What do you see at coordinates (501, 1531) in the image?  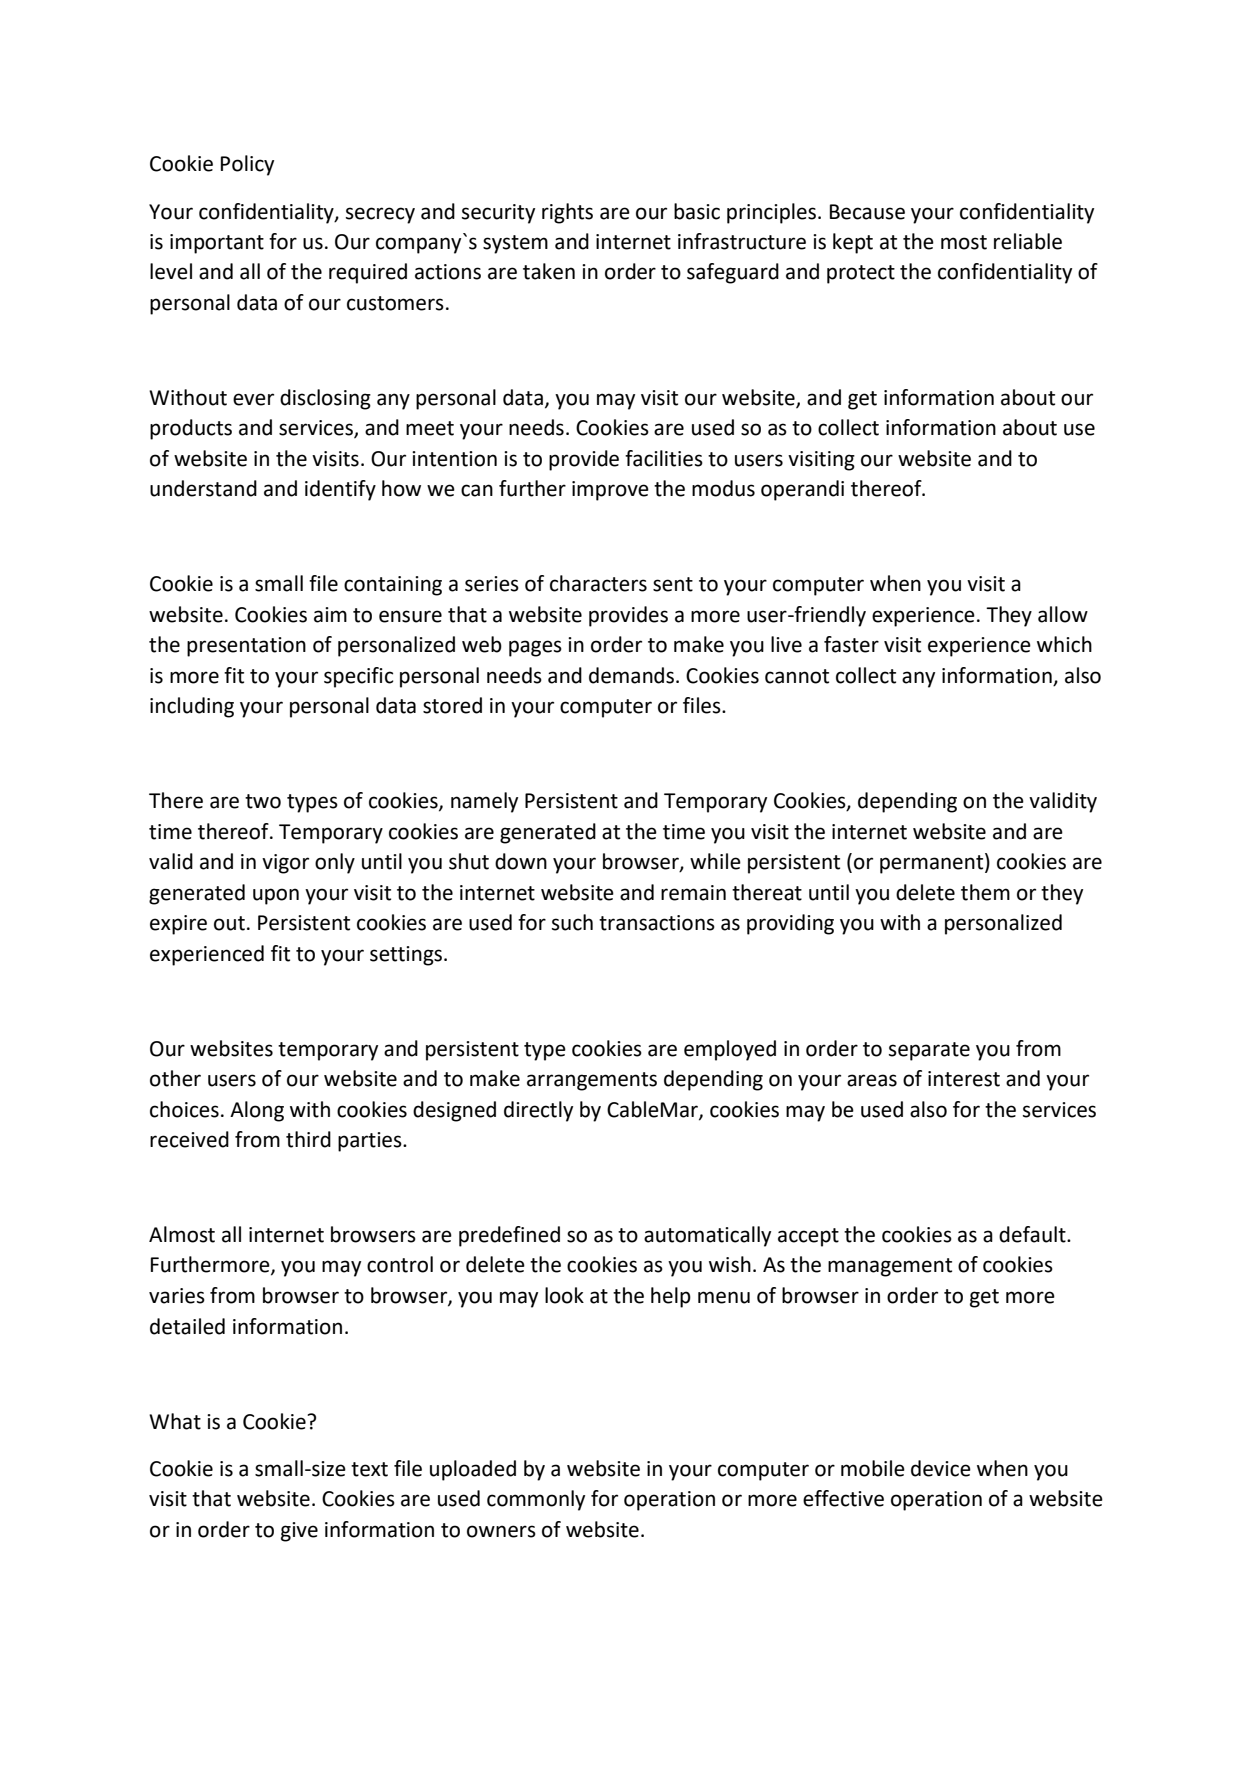 I see `owners` at bounding box center [501, 1531].
